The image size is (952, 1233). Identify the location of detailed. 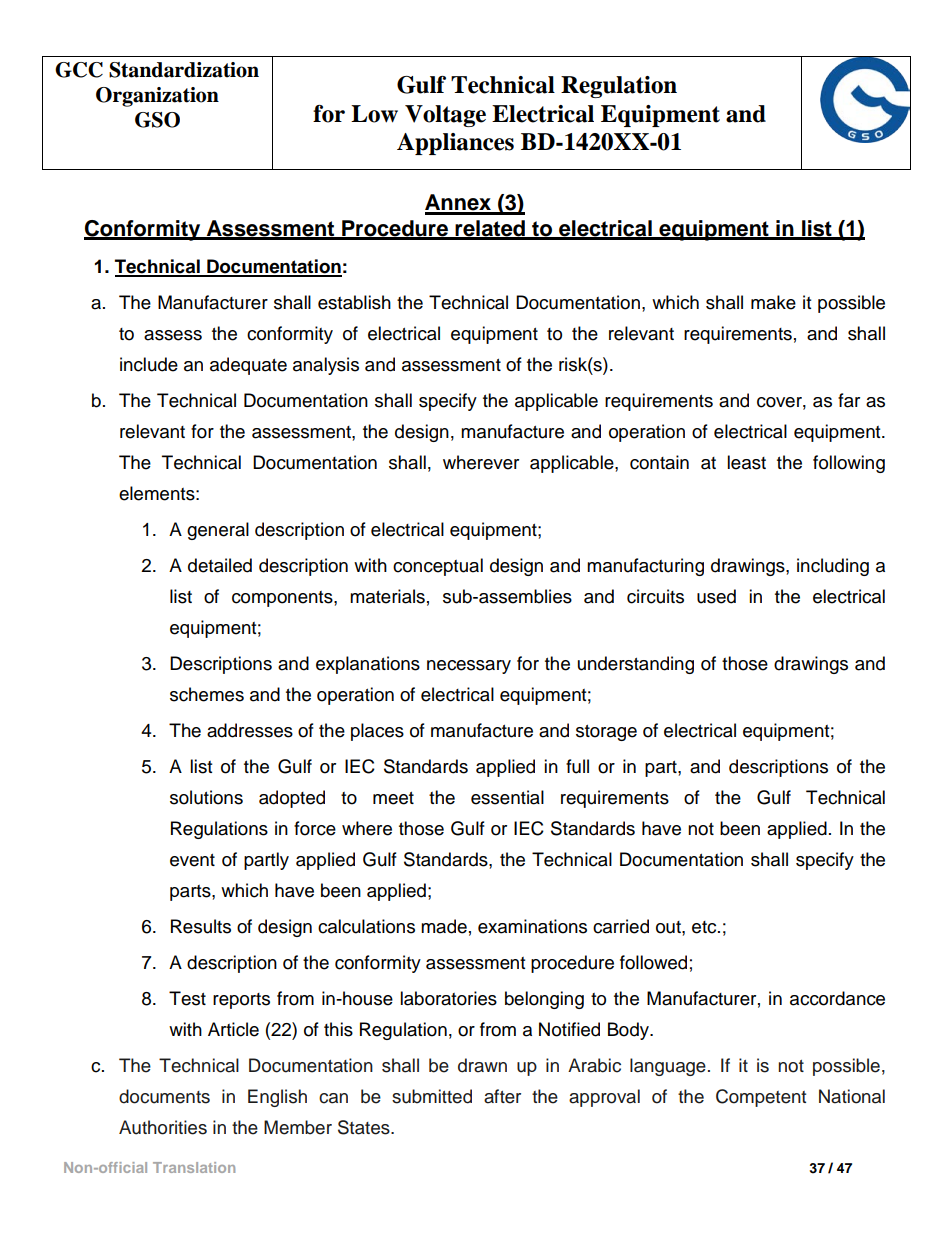
(220, 565).
